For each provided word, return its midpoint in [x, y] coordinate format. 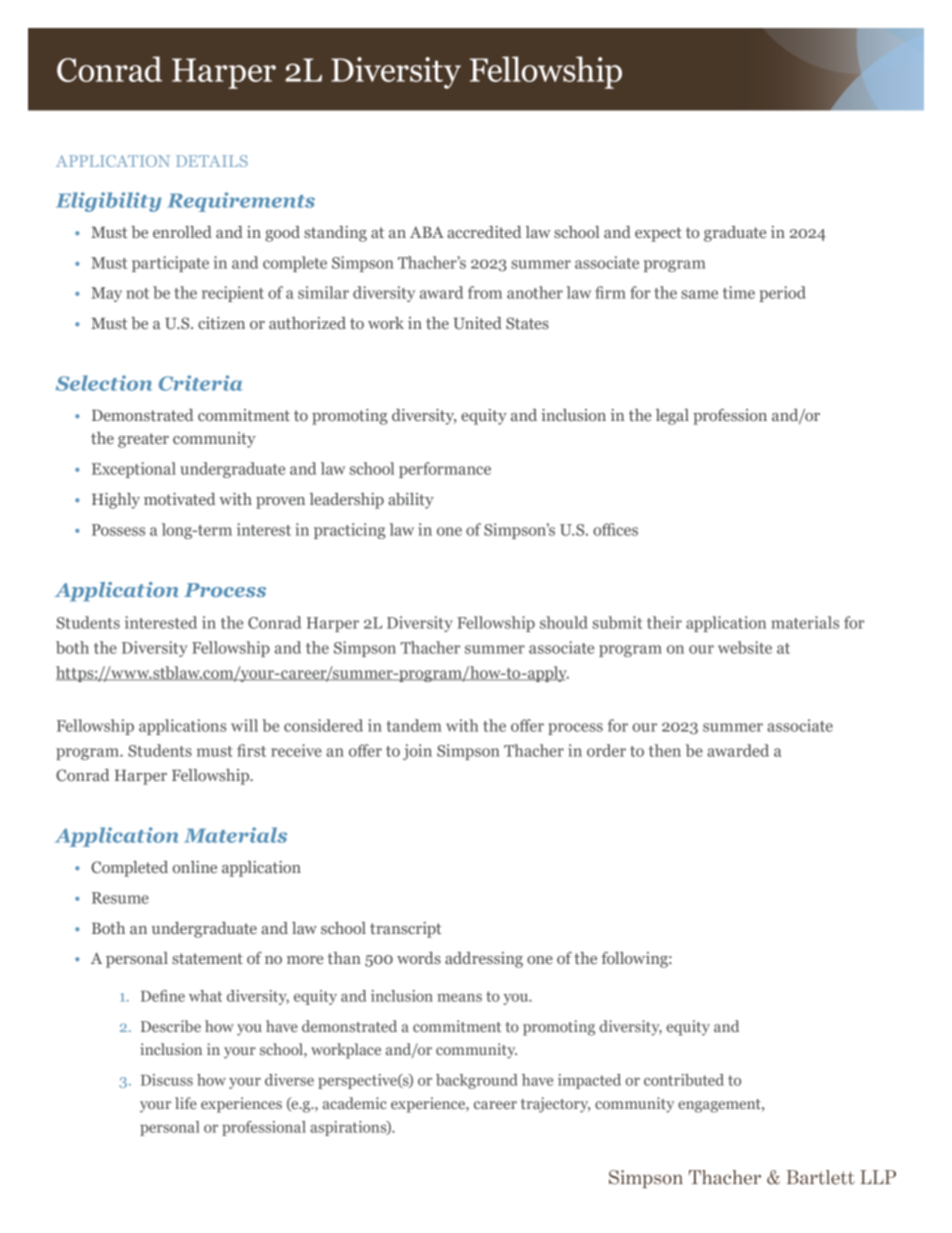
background [476, 1081]
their [664, 622]
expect [658, 234]
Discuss [167, 1080]
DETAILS [212, 161]
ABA [427, 232]
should [564, 622]
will [244, 725]
